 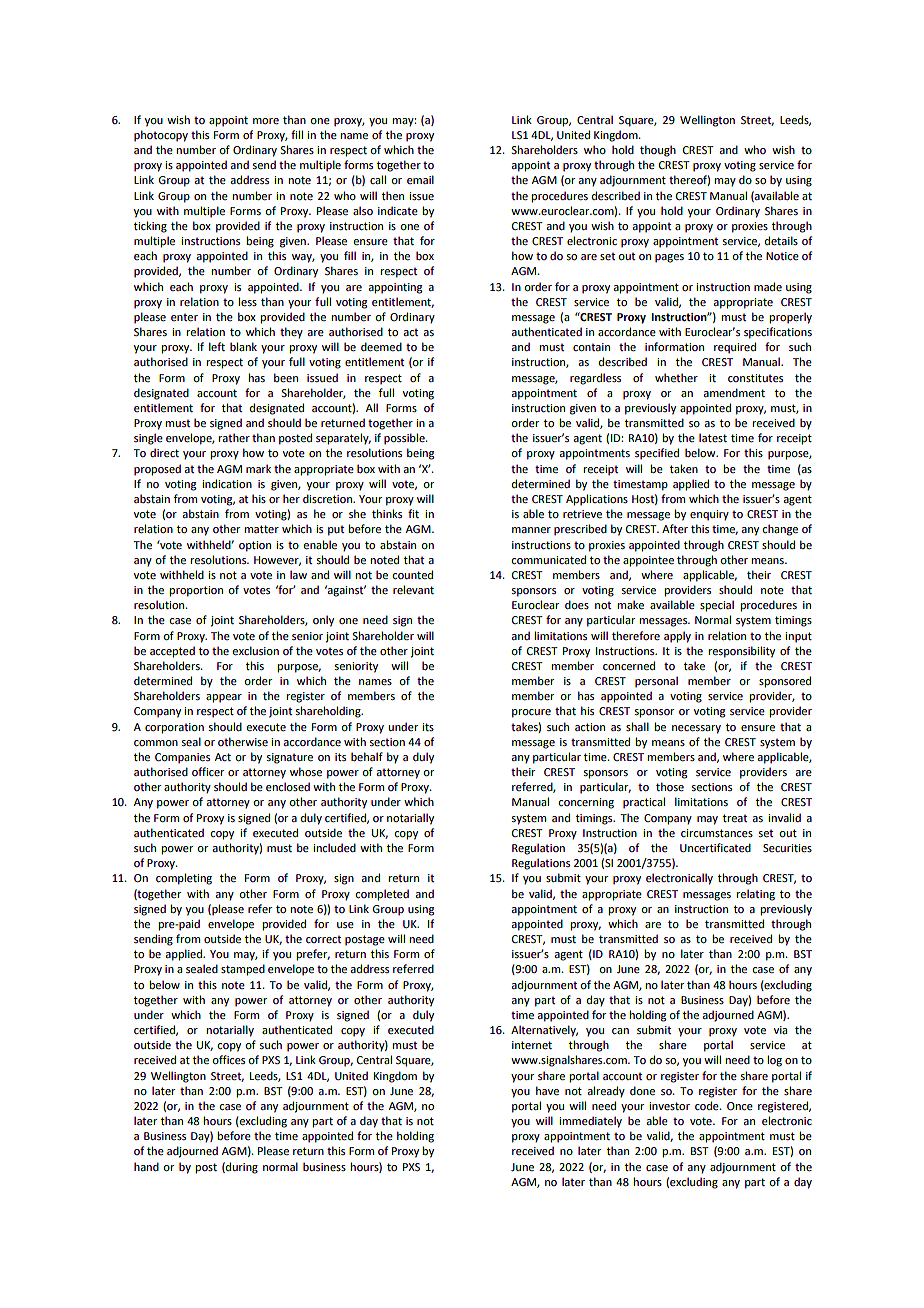 What do you see at coordinates (266, 121) in the screenshot?
I see `more` at bounding box center [266, 121].
